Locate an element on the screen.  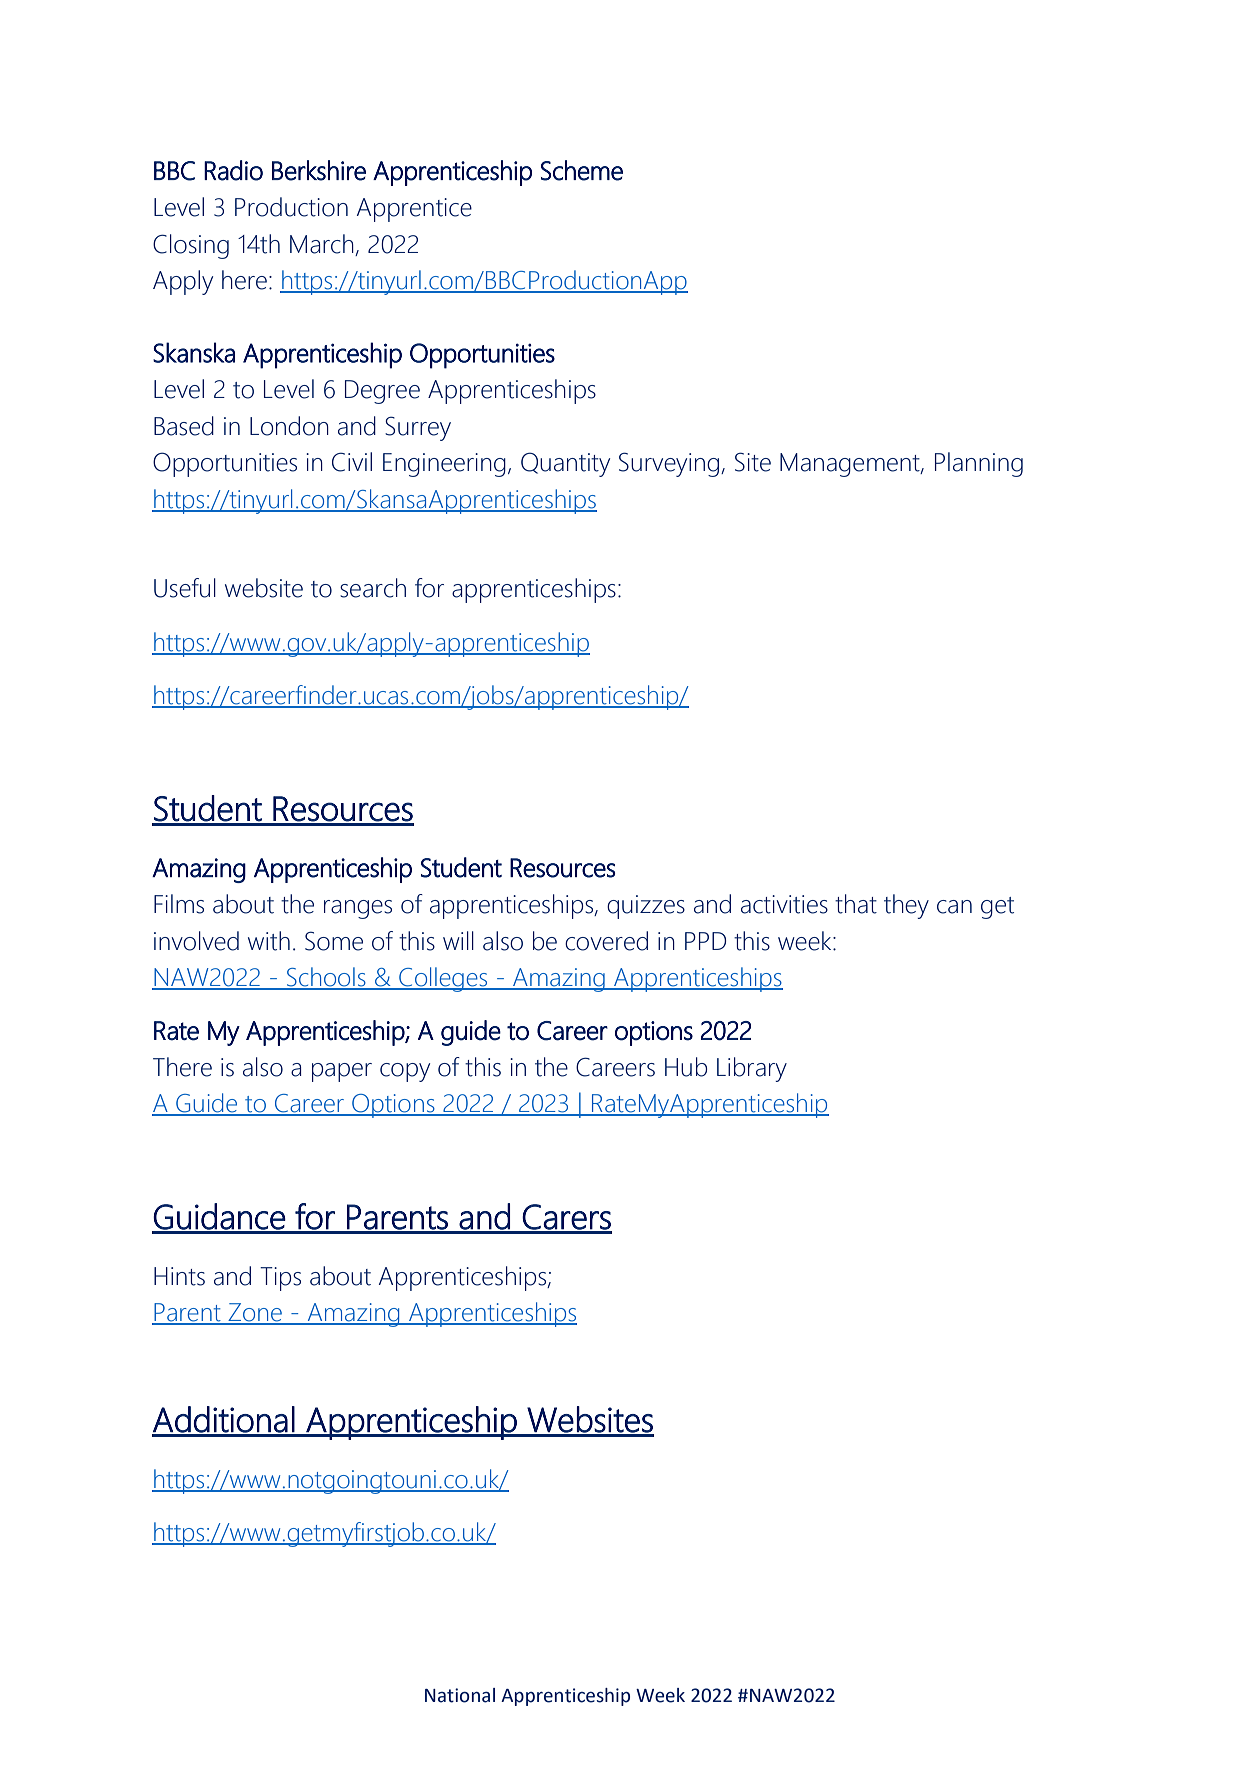
quizzes is located at coordinates (646, 907).
